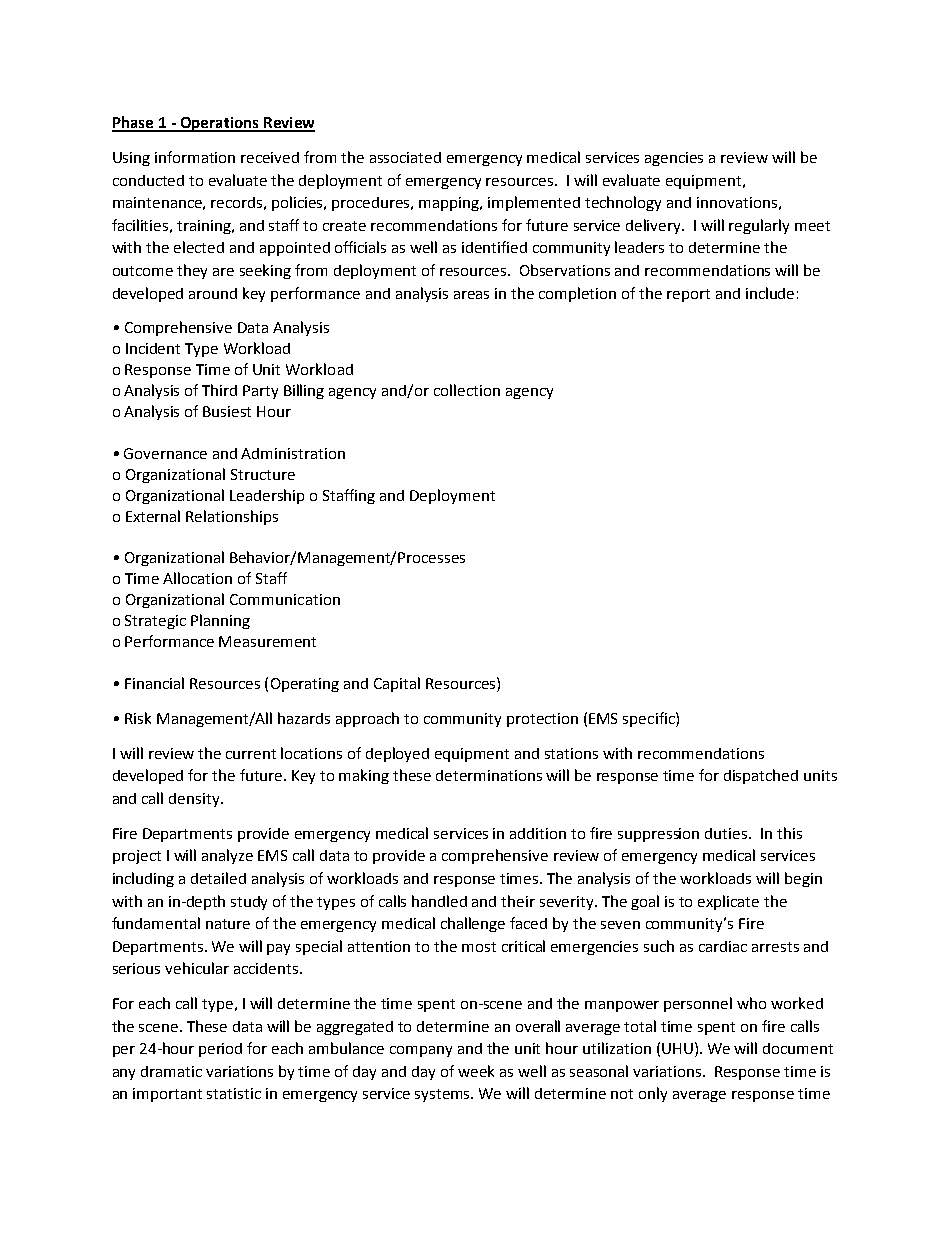 Image resolution: width=952 pixels, height=1233 pixels. What do you see at coordinates (220, 1050) in the screenshot?
I see `period` at bounding box center [220, 1050].
